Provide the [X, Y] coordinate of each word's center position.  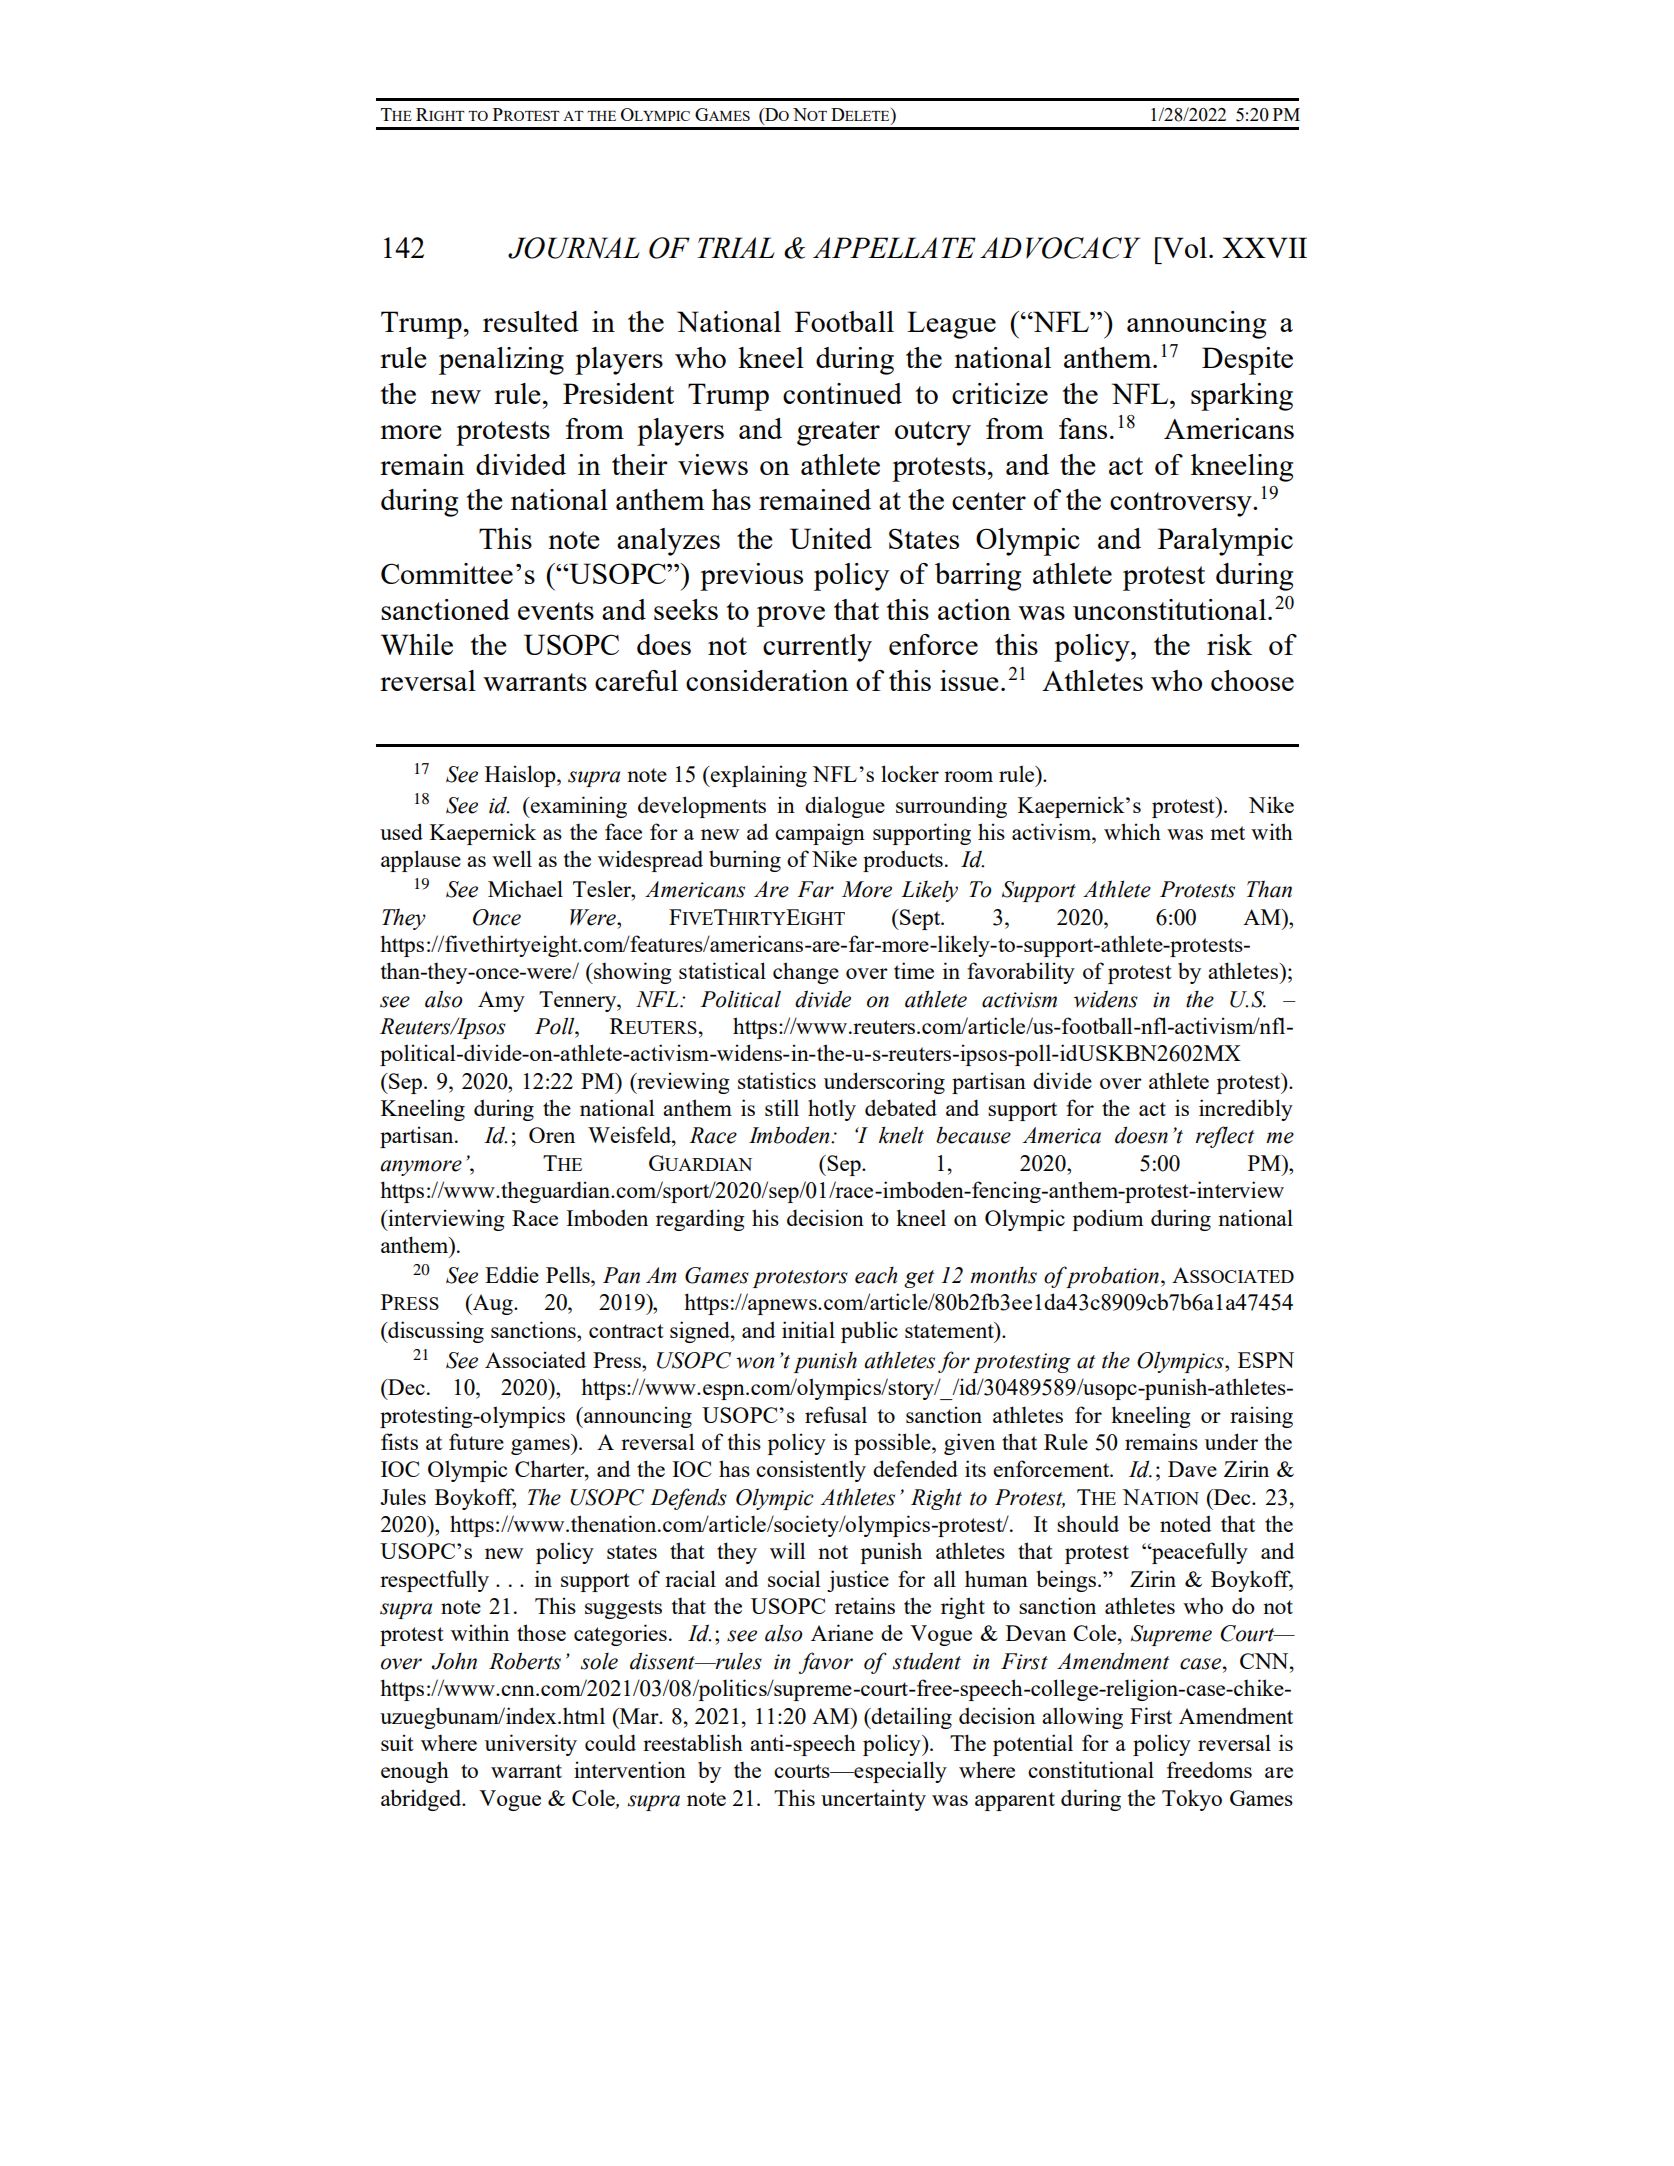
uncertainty [873, 1800]
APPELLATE [894, 247]
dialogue [845, 807]
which [1132, 831]
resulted [531, 321]
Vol [1183, 247]
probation [1111, 1277]
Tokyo [1192, 1800]
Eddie [512, 1274]
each [876, 1275]
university [531, 1745]
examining [578, 807]
